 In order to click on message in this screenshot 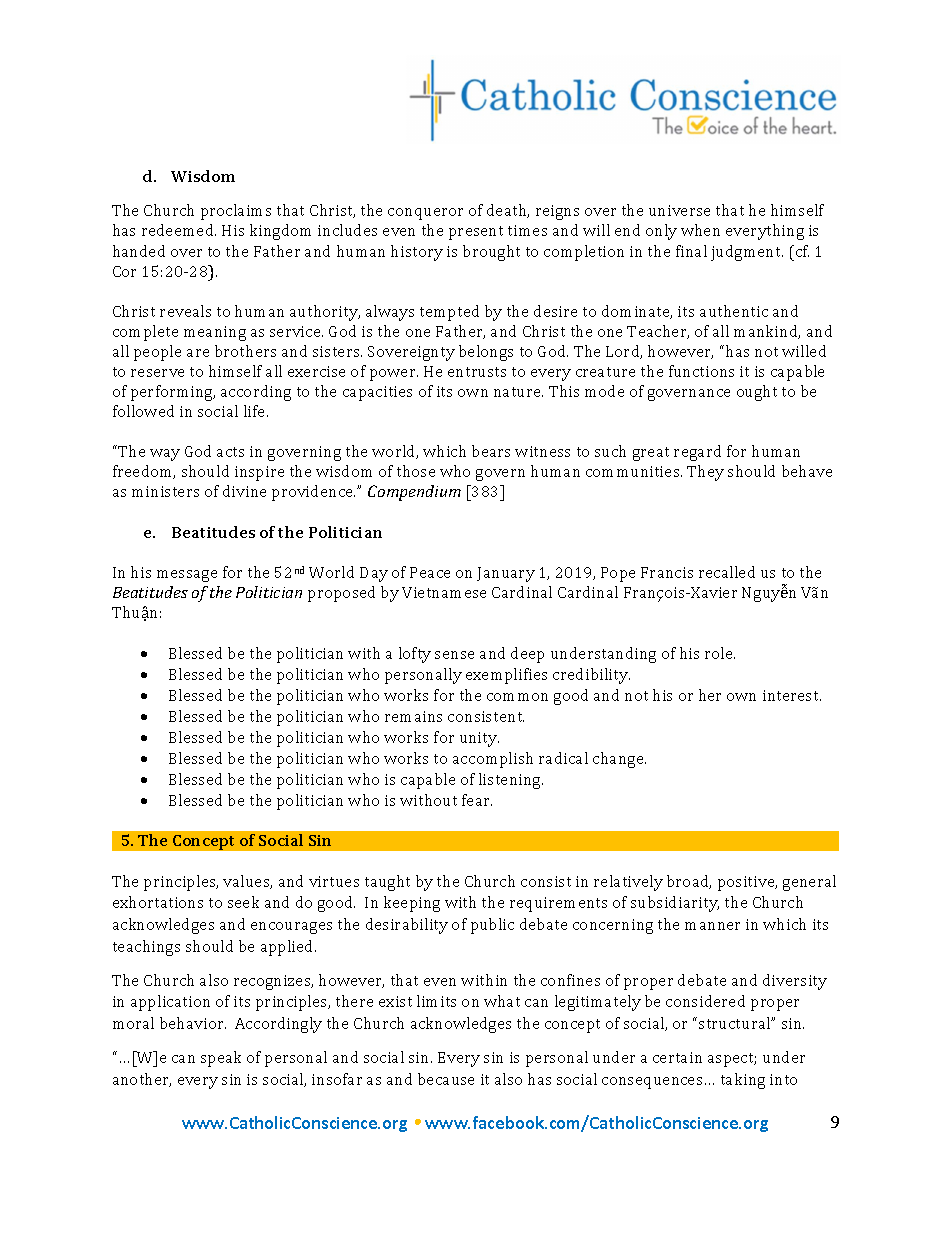, I will do `click(187, 576)`.
